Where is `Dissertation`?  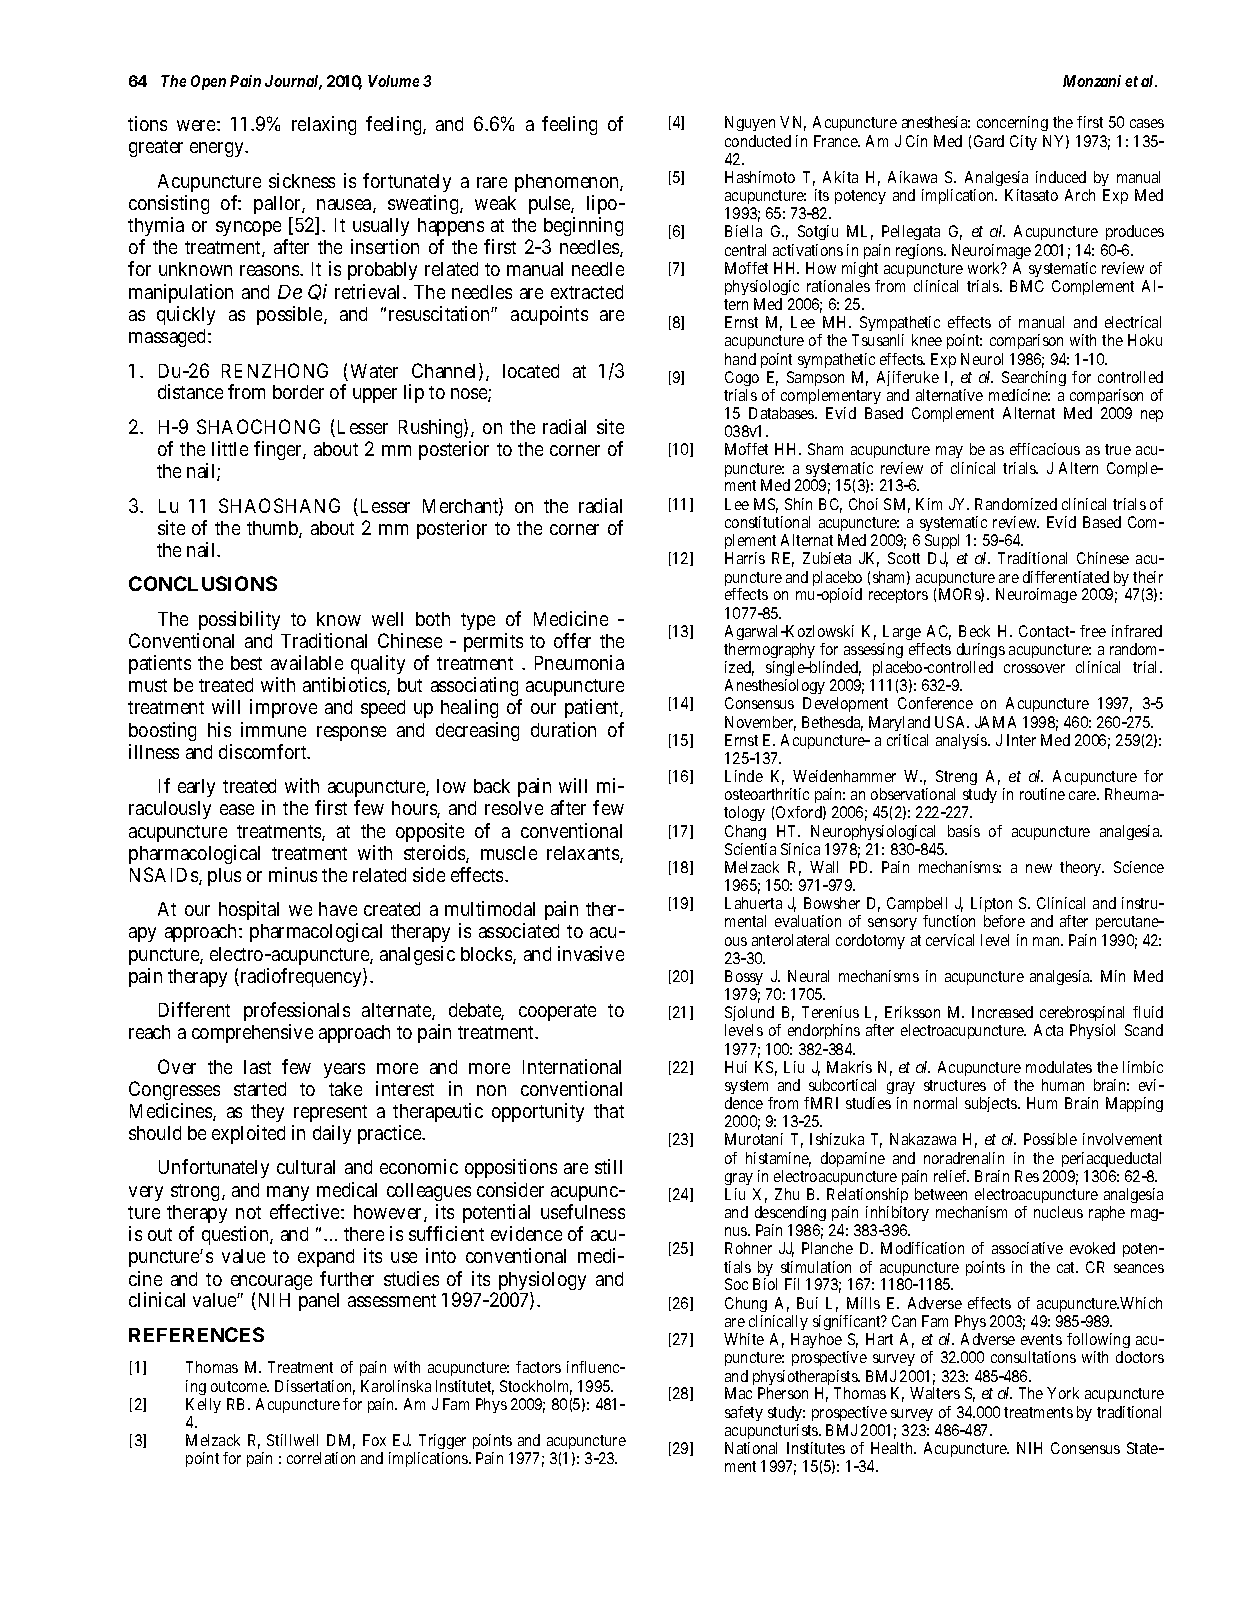 Dissertation is located at coordinates (315, 1387).
